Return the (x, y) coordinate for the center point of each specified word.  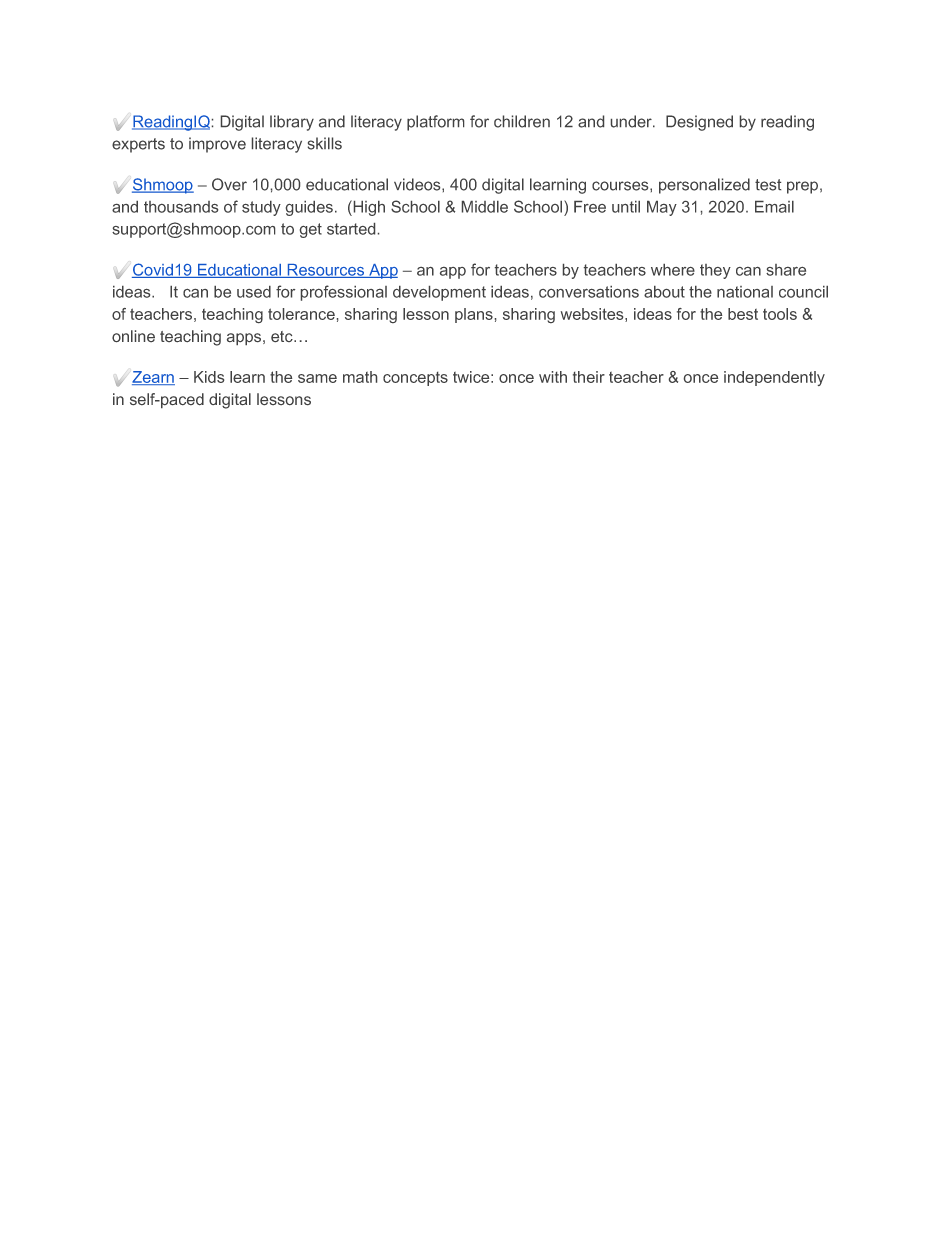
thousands (181, 207)
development (439, 293)
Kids (209, 377)
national (745, 292)
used (254, 292)
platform (435, 123)
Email (774, 207)
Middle (485, 207)
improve (217, 145)
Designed (699, 123)
